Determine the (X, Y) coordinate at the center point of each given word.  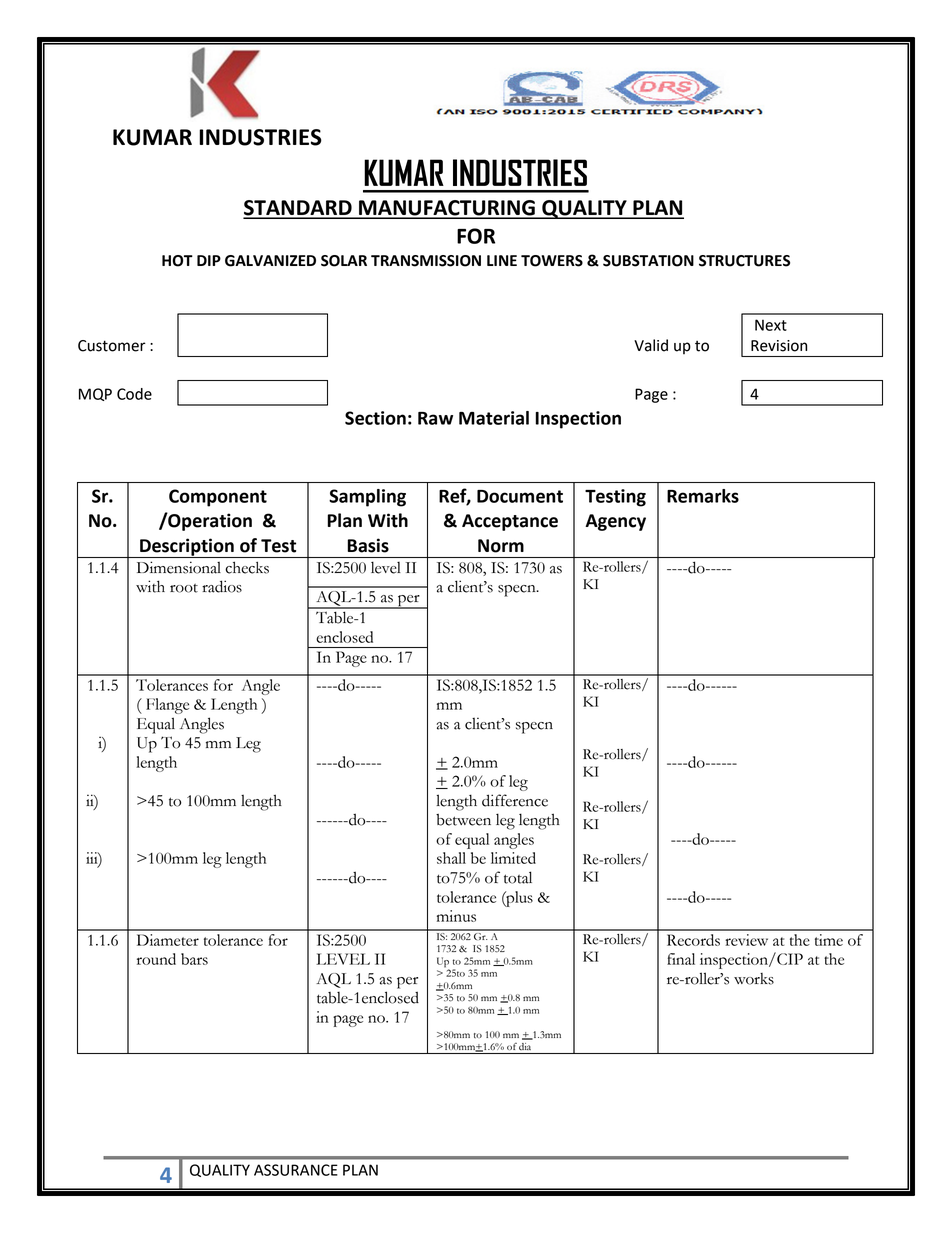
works (754, 979)
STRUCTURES (744, 261)
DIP (209, 260)
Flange (167, 706)
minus (456, 916)
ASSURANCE (296, 1170)
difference (515, 800)
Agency (615, 522)
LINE (502, 260)
